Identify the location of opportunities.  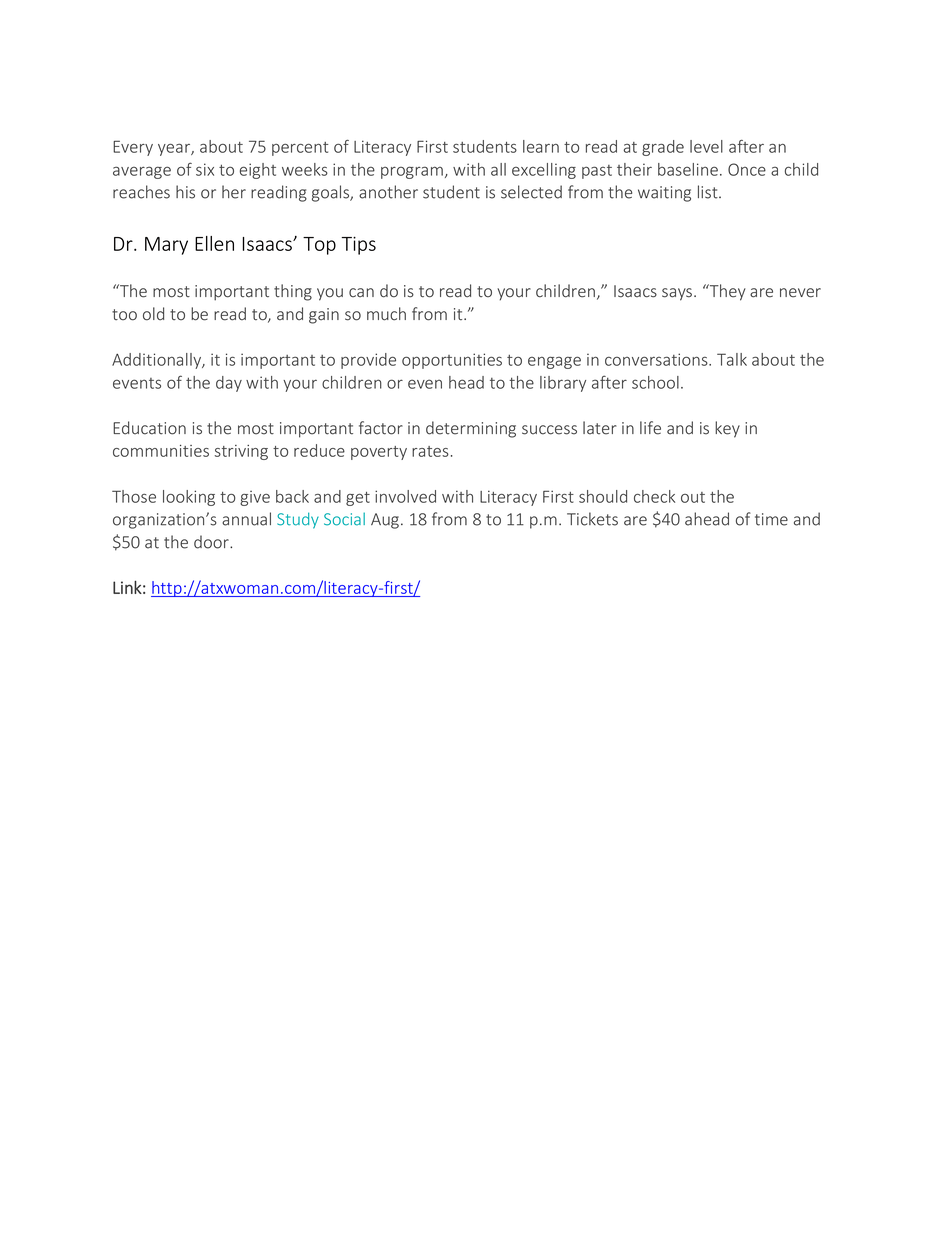
(452, 361).
